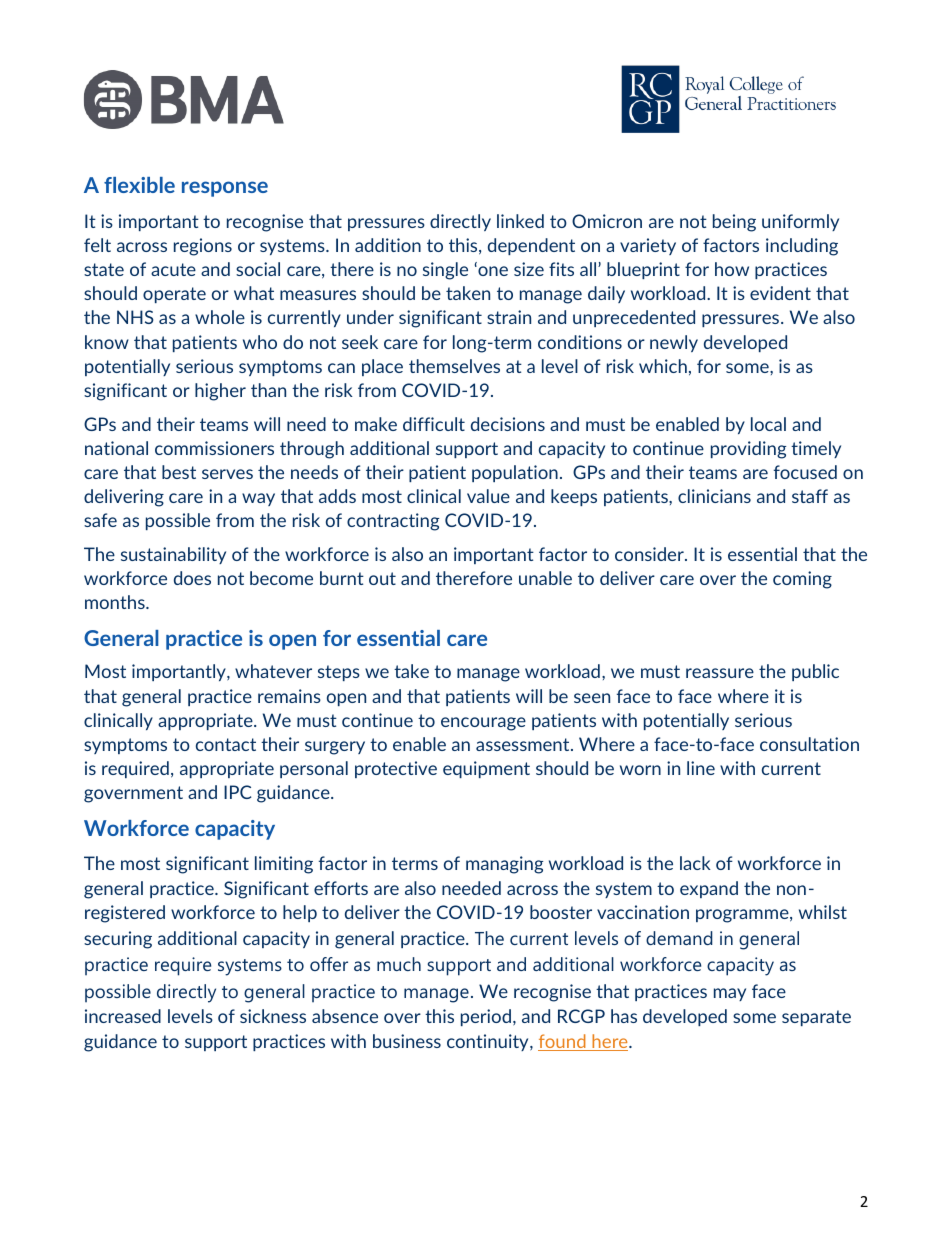 The image size is (952, 1233). Describe the element at coordinates (225, 189) in the screenshot. I see `response` at that location.
